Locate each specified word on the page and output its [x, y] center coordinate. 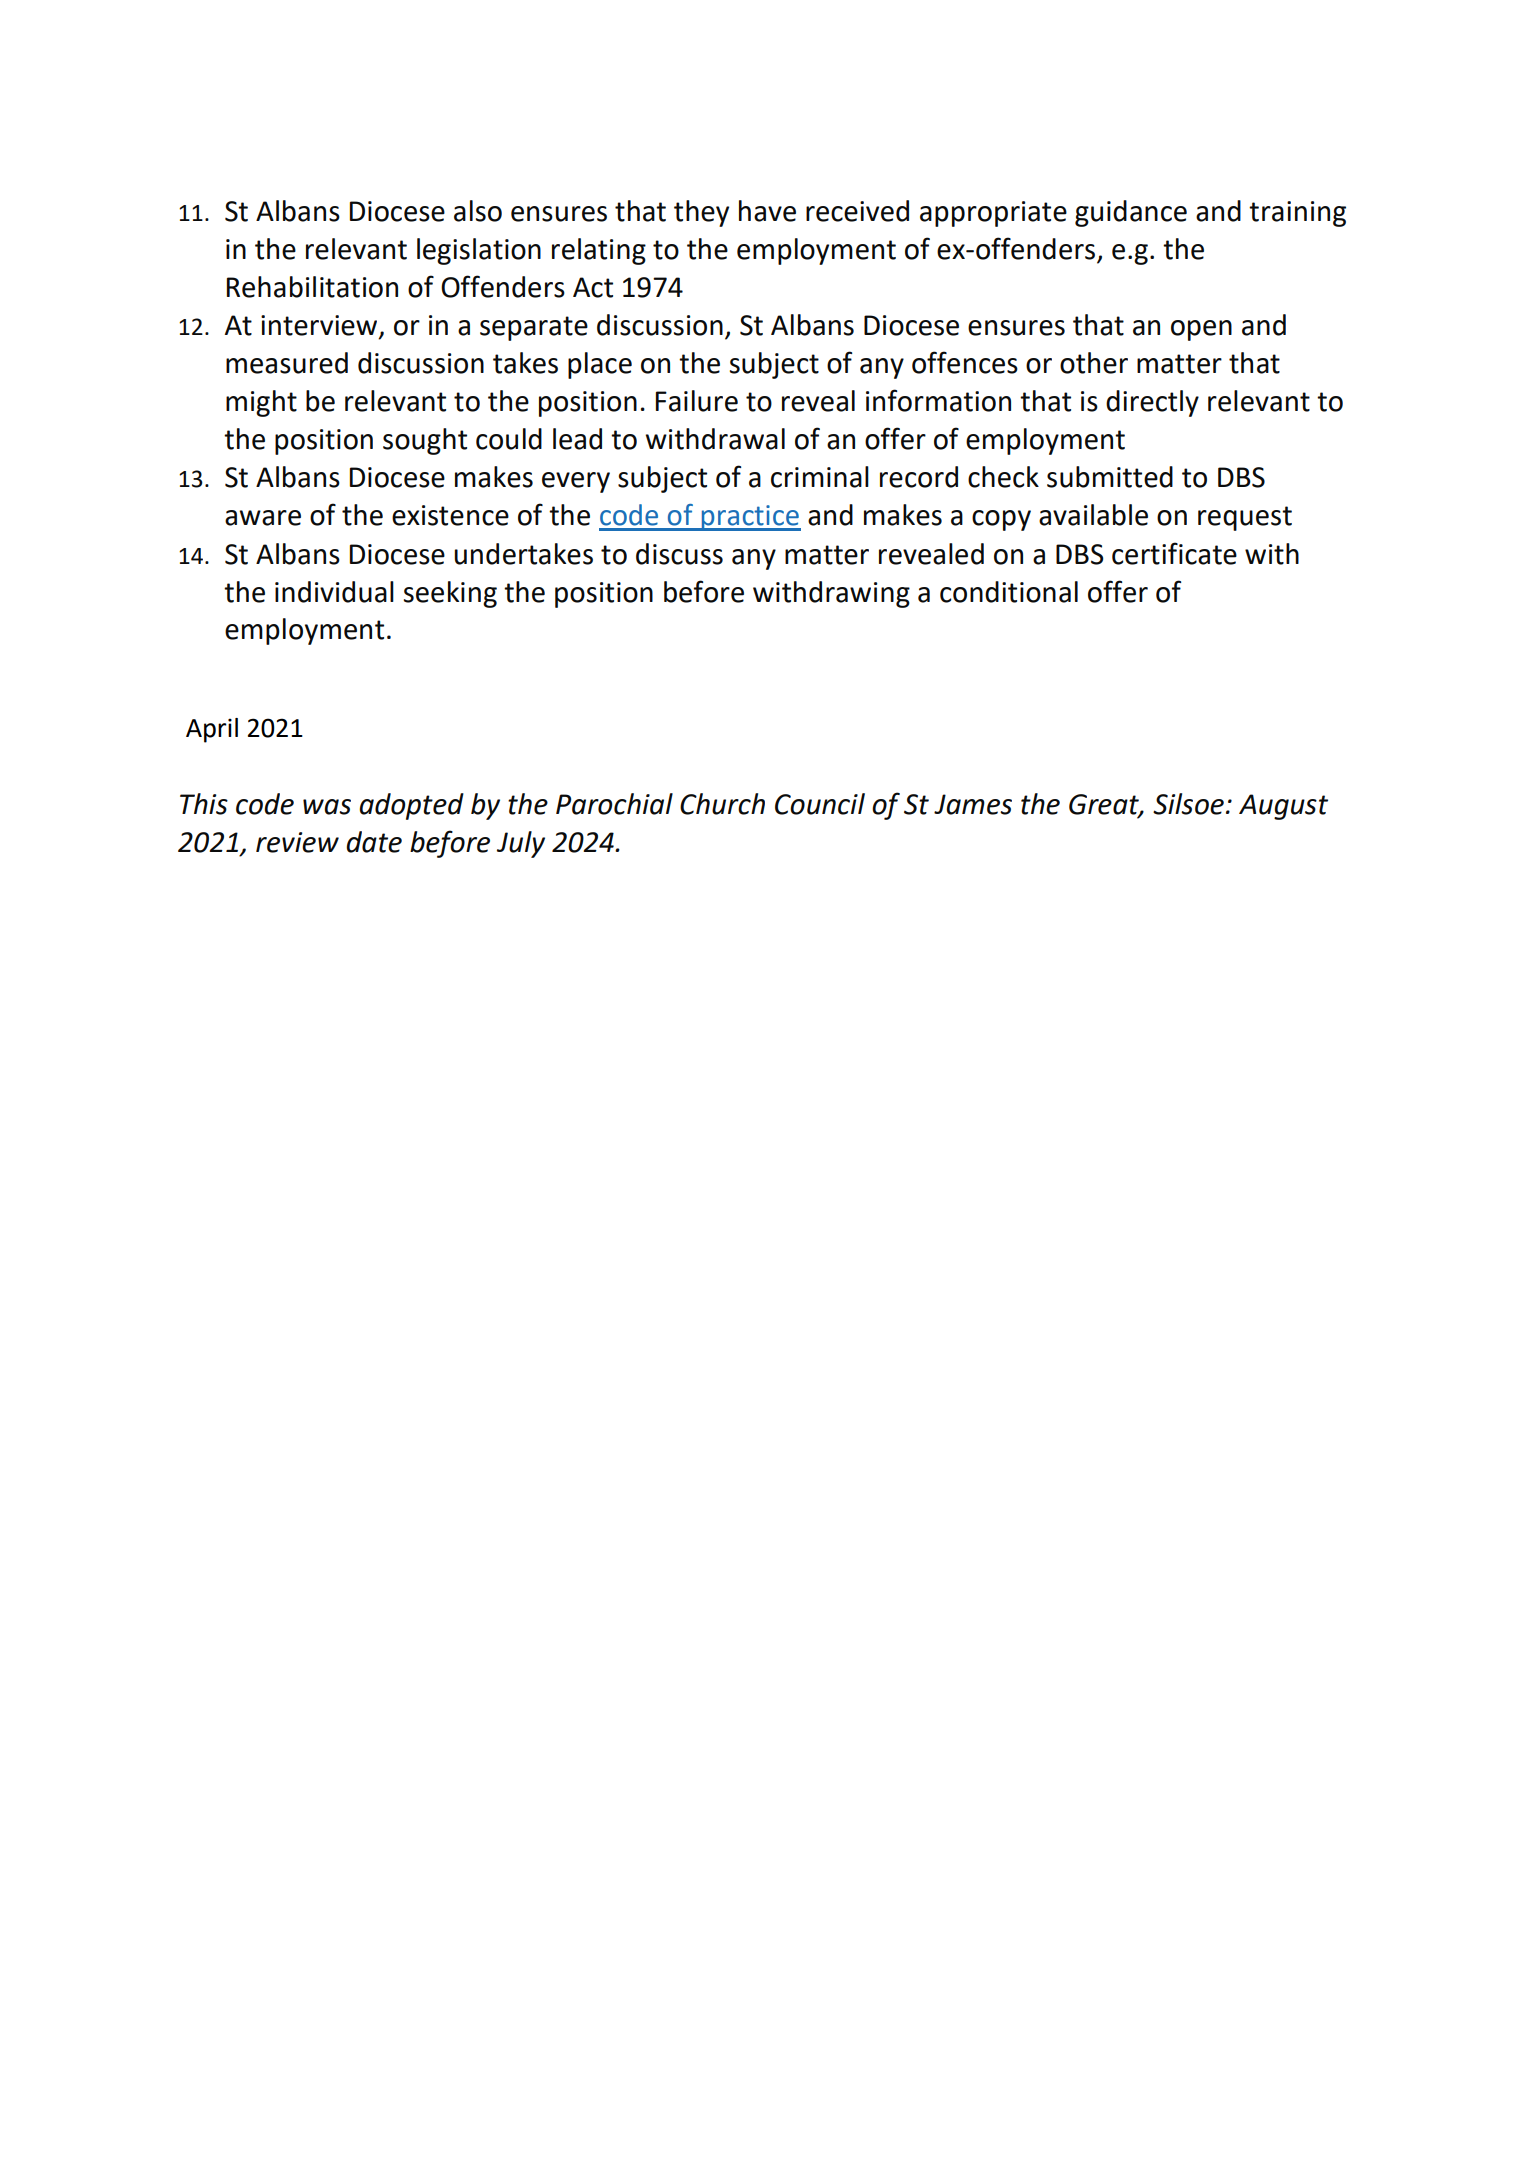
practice [750, 518]
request [1245, 518]
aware [263, 518]
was [327, 807]
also [478, 211]
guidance [1131, 213]
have [767, 211]
